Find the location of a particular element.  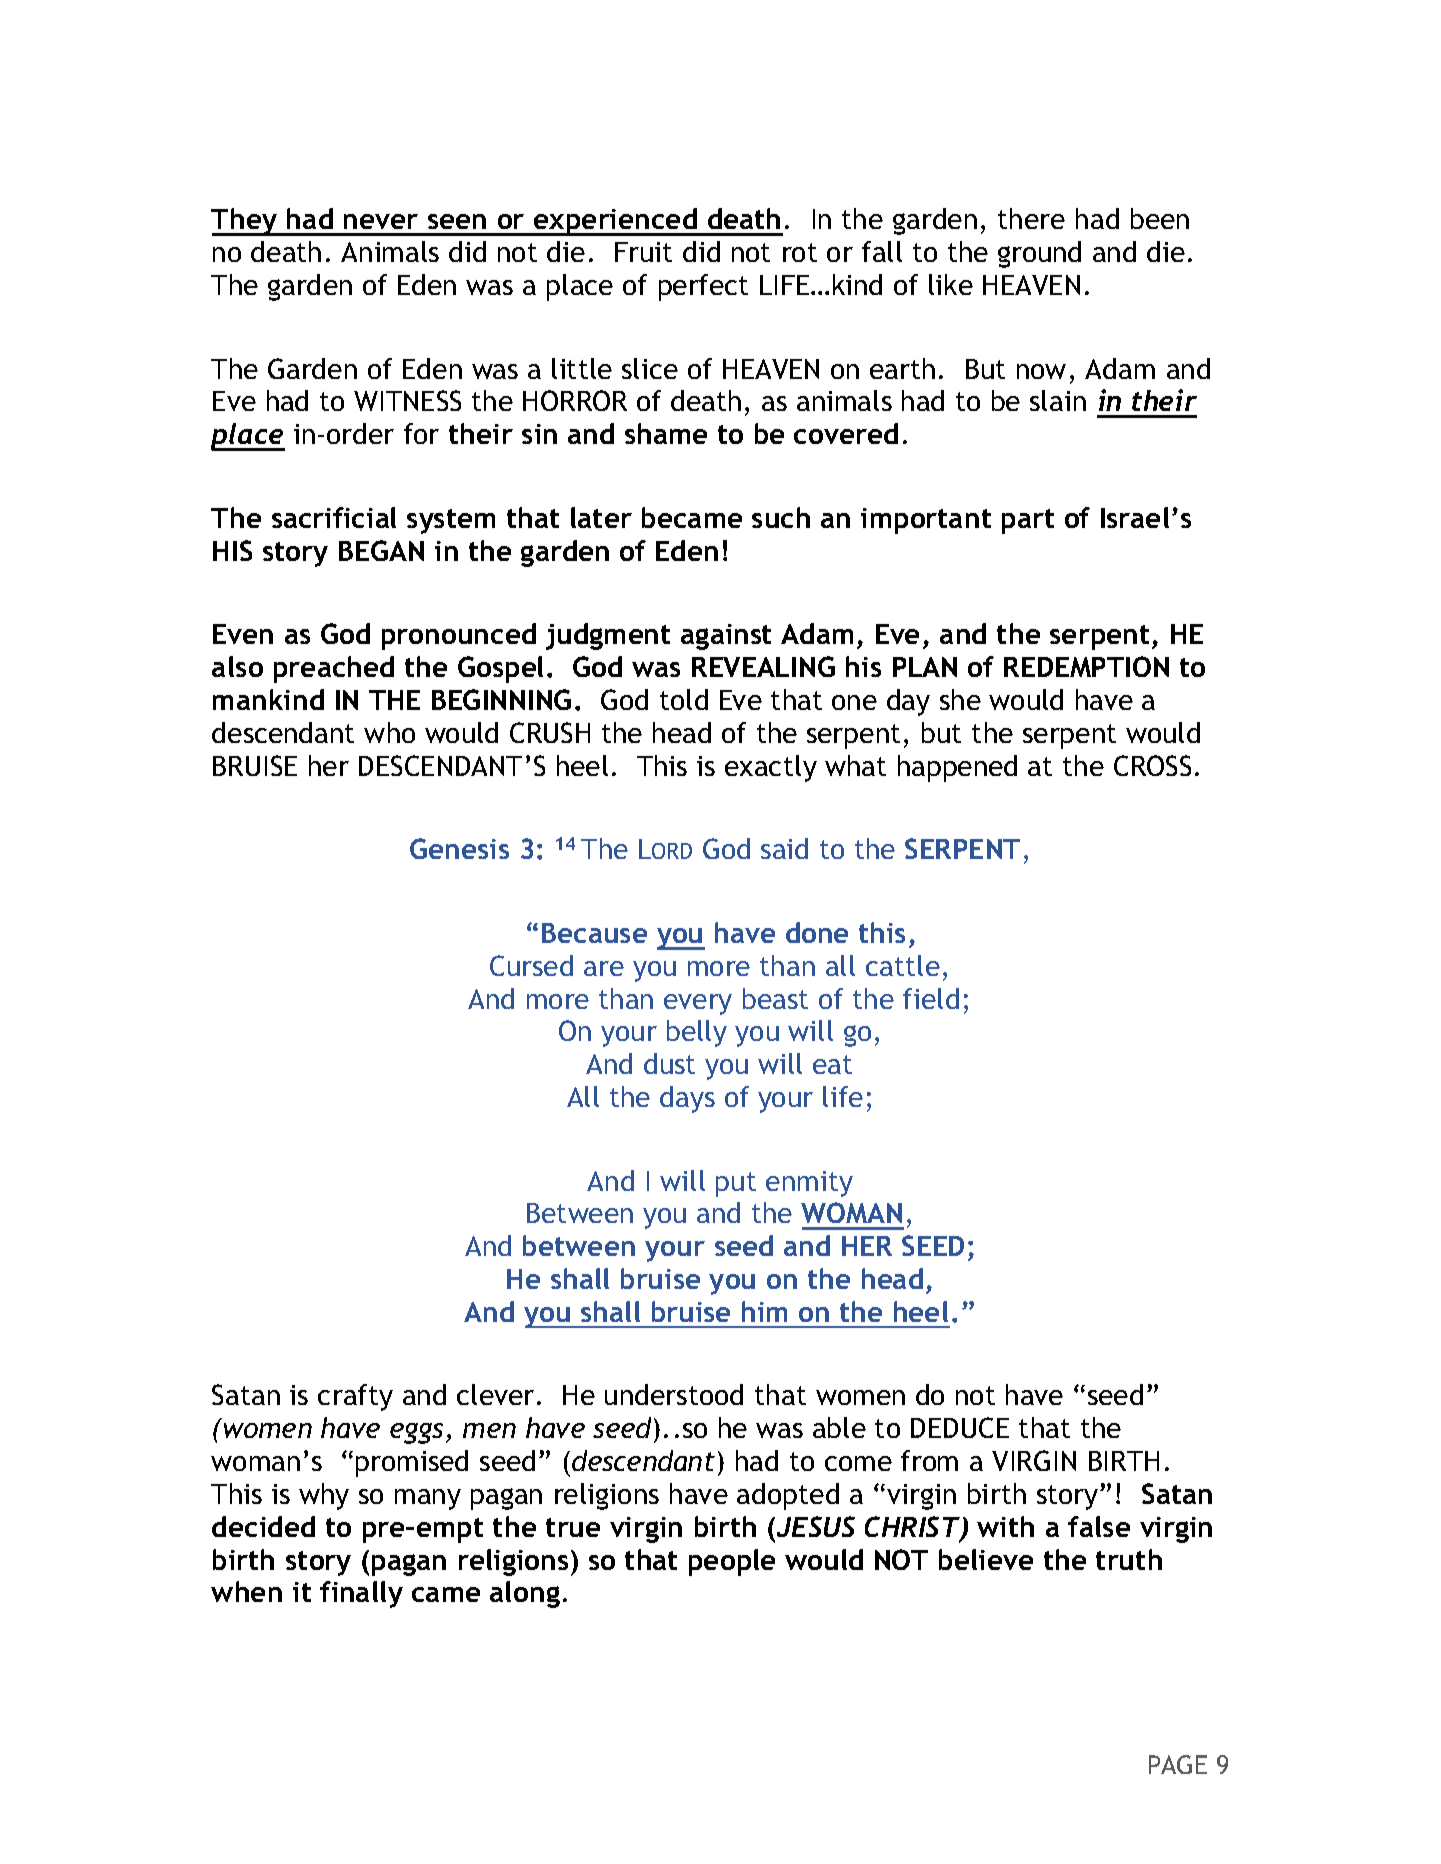

They is located at coordinates (245, 222).
